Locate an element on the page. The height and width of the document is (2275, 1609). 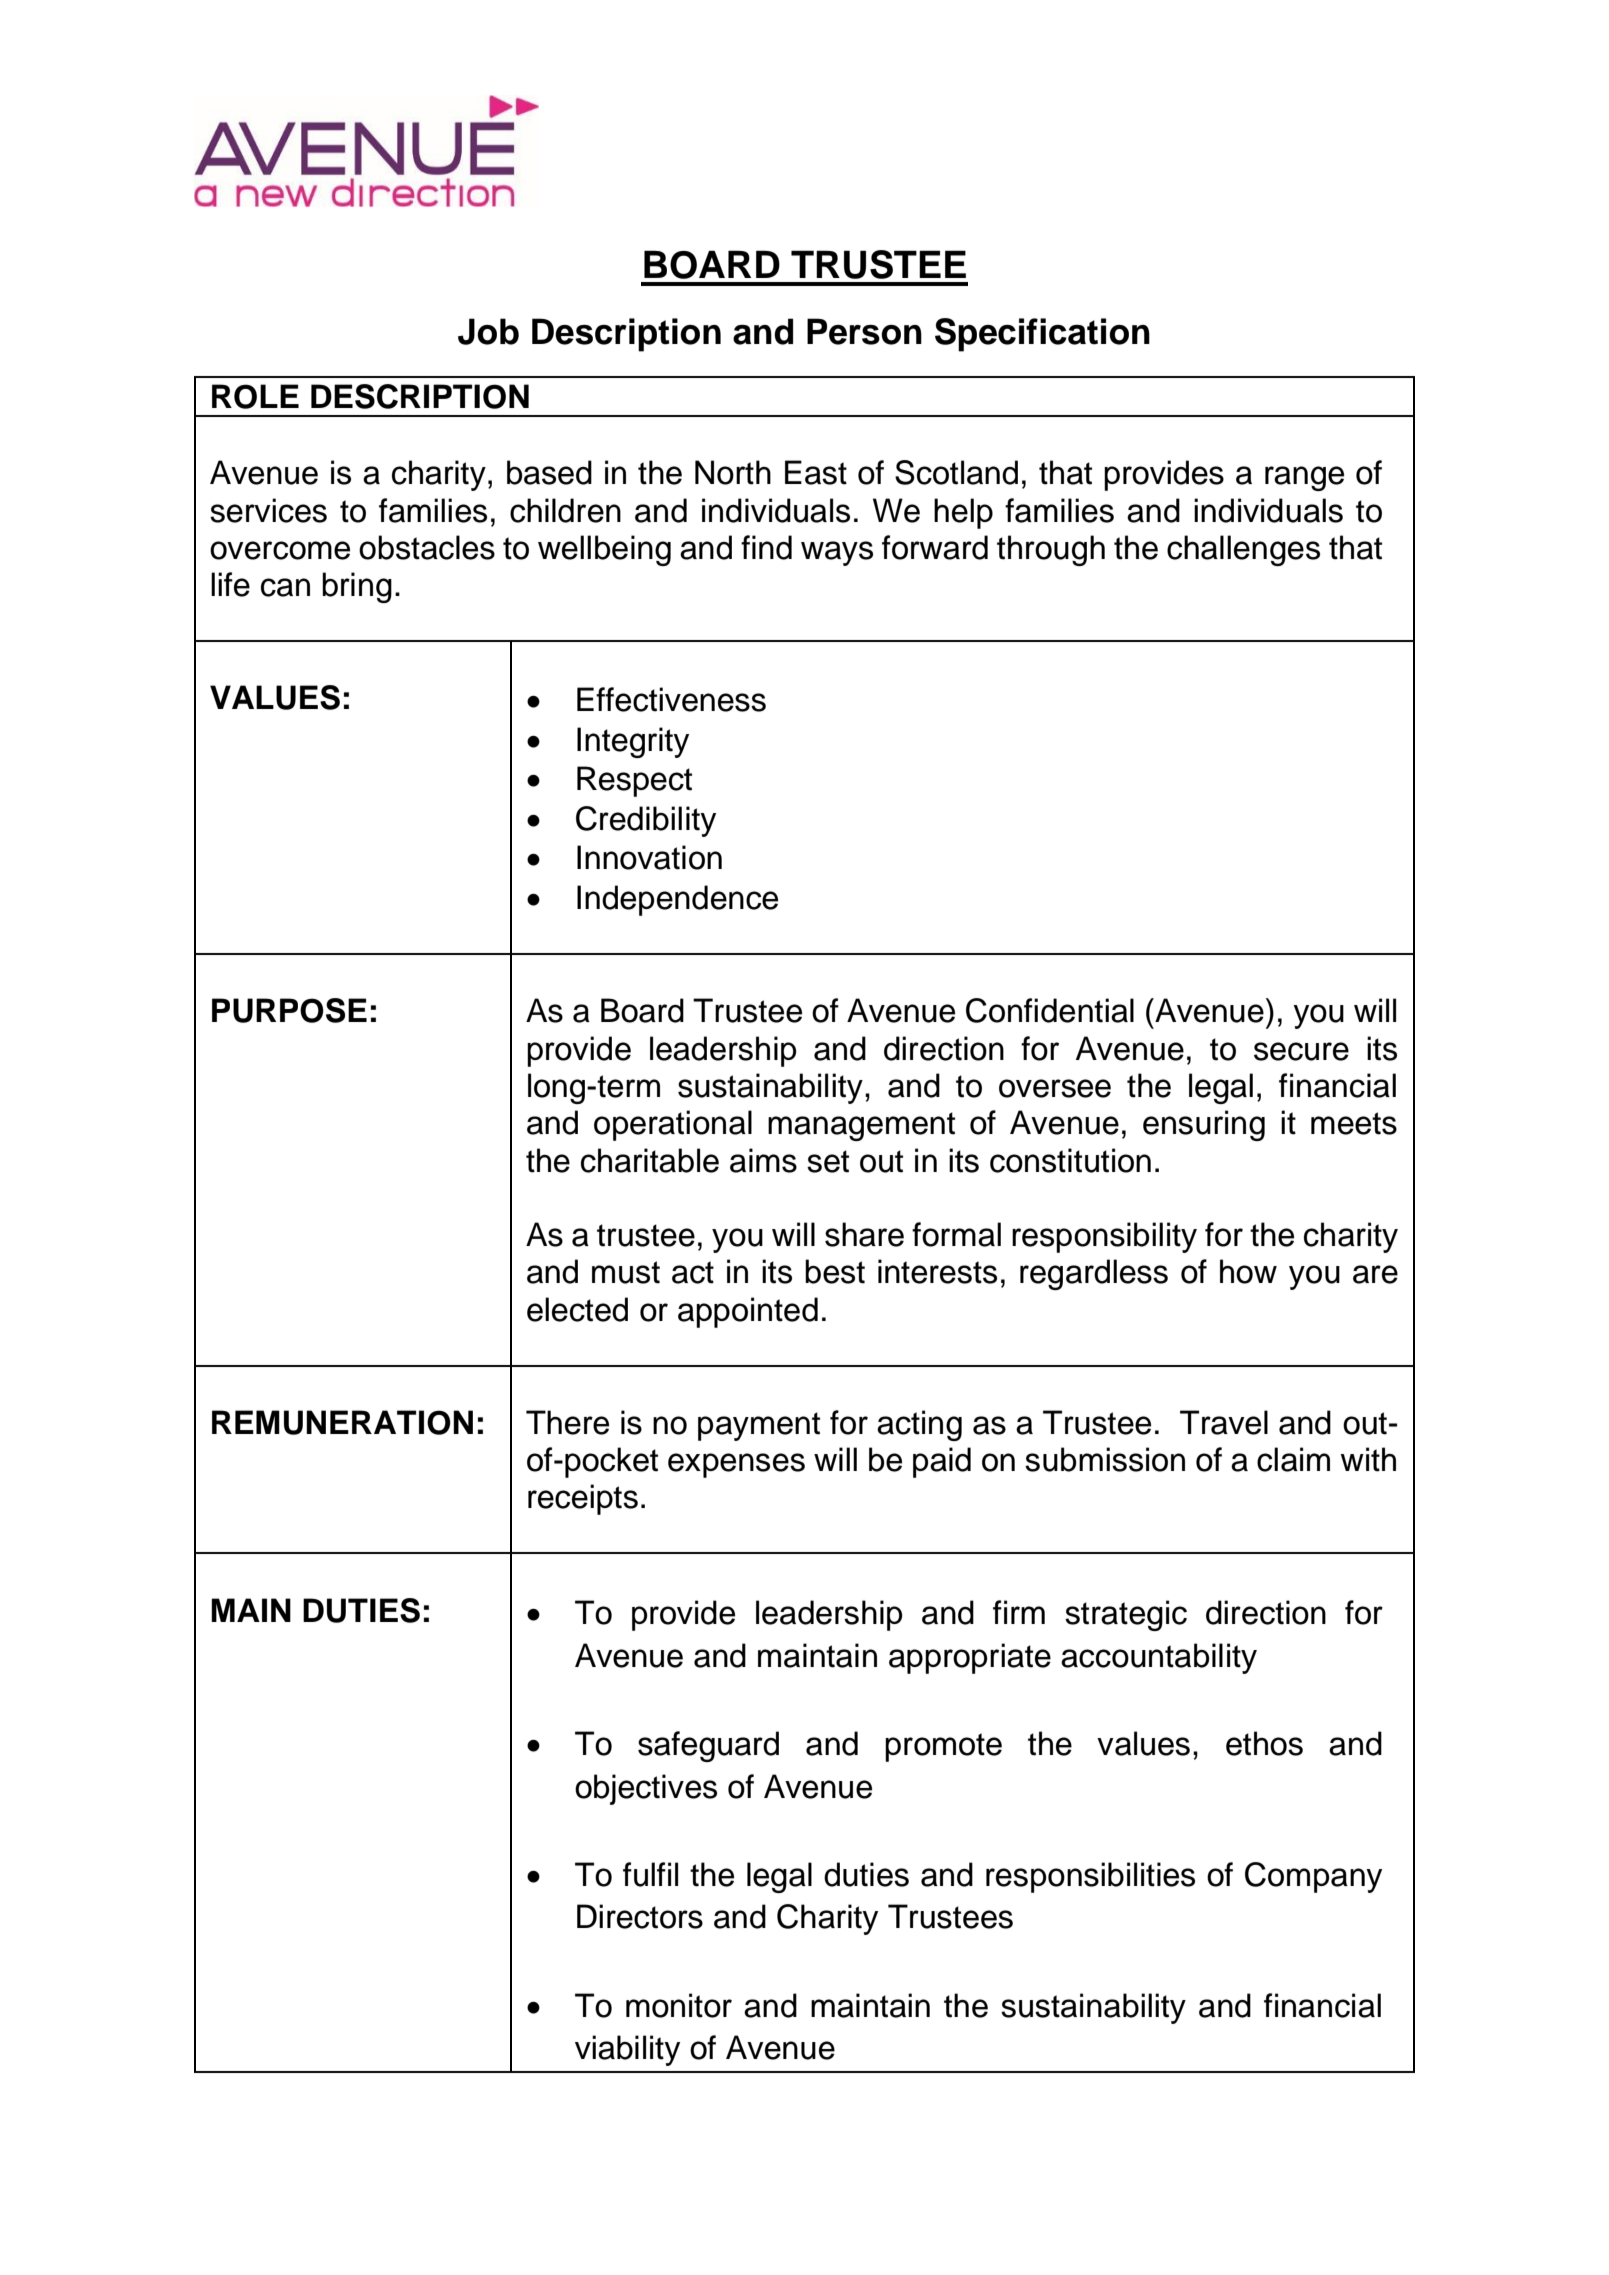
secure is located at coordinates (1301, 1051).
